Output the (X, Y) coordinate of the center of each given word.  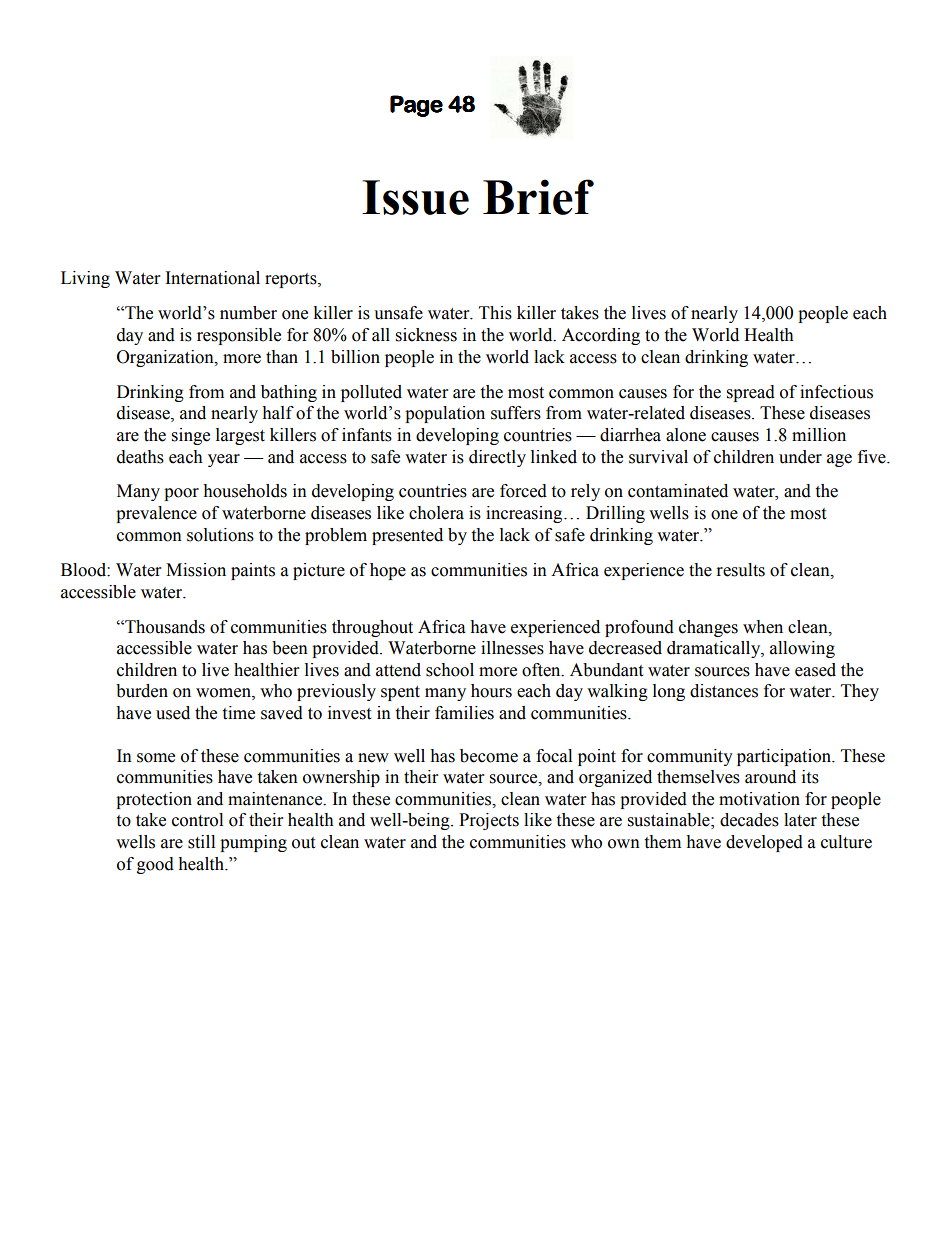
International (213, 278)
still (201, 842)
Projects (489, 821)
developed (764, 843)
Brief (538, 197)
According (601, 336)
